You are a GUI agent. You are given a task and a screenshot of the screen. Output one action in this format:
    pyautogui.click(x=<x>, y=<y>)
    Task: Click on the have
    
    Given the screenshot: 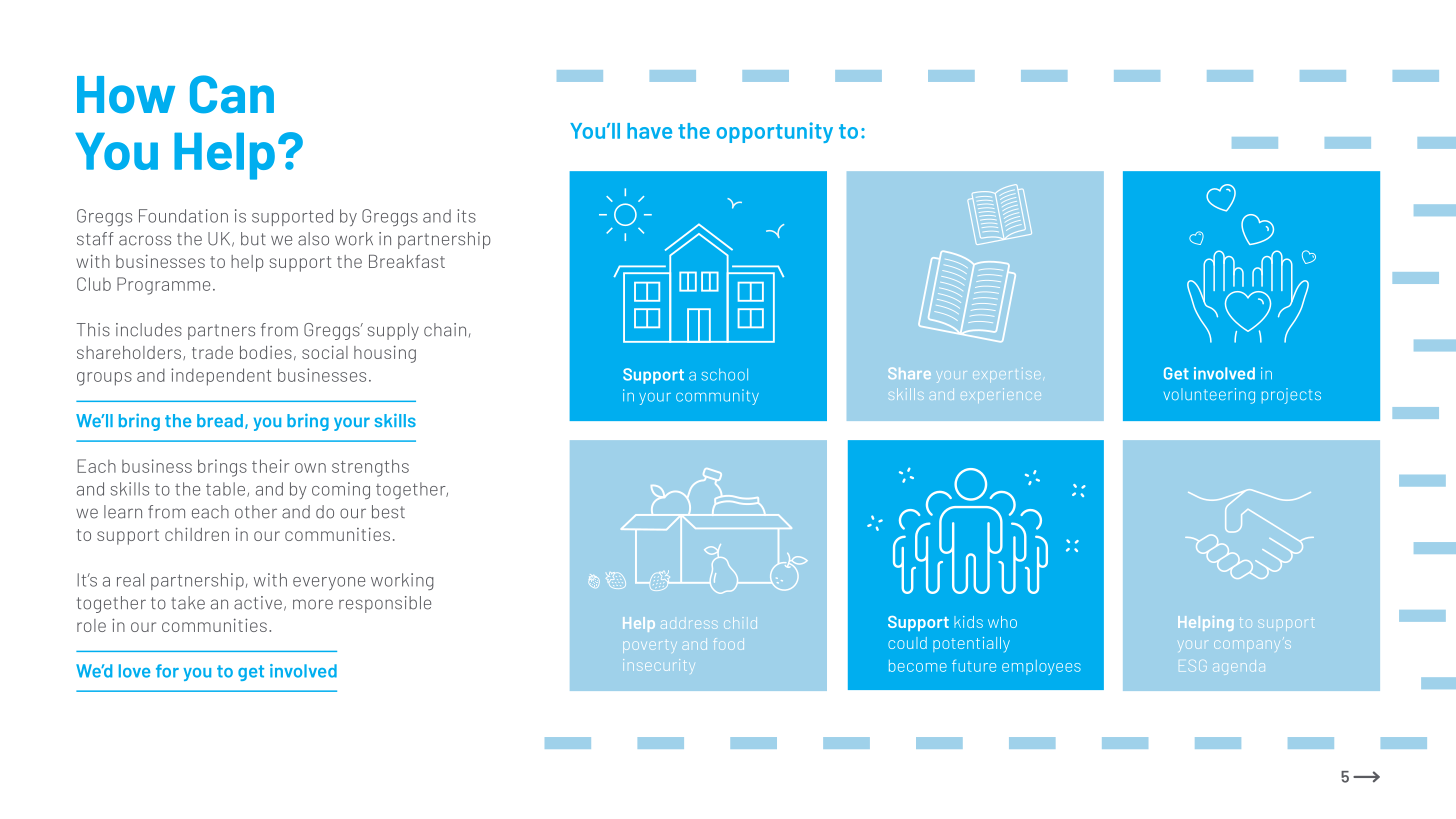 What is the action you would take?
    pyautogui.click(x=649, y=131)
